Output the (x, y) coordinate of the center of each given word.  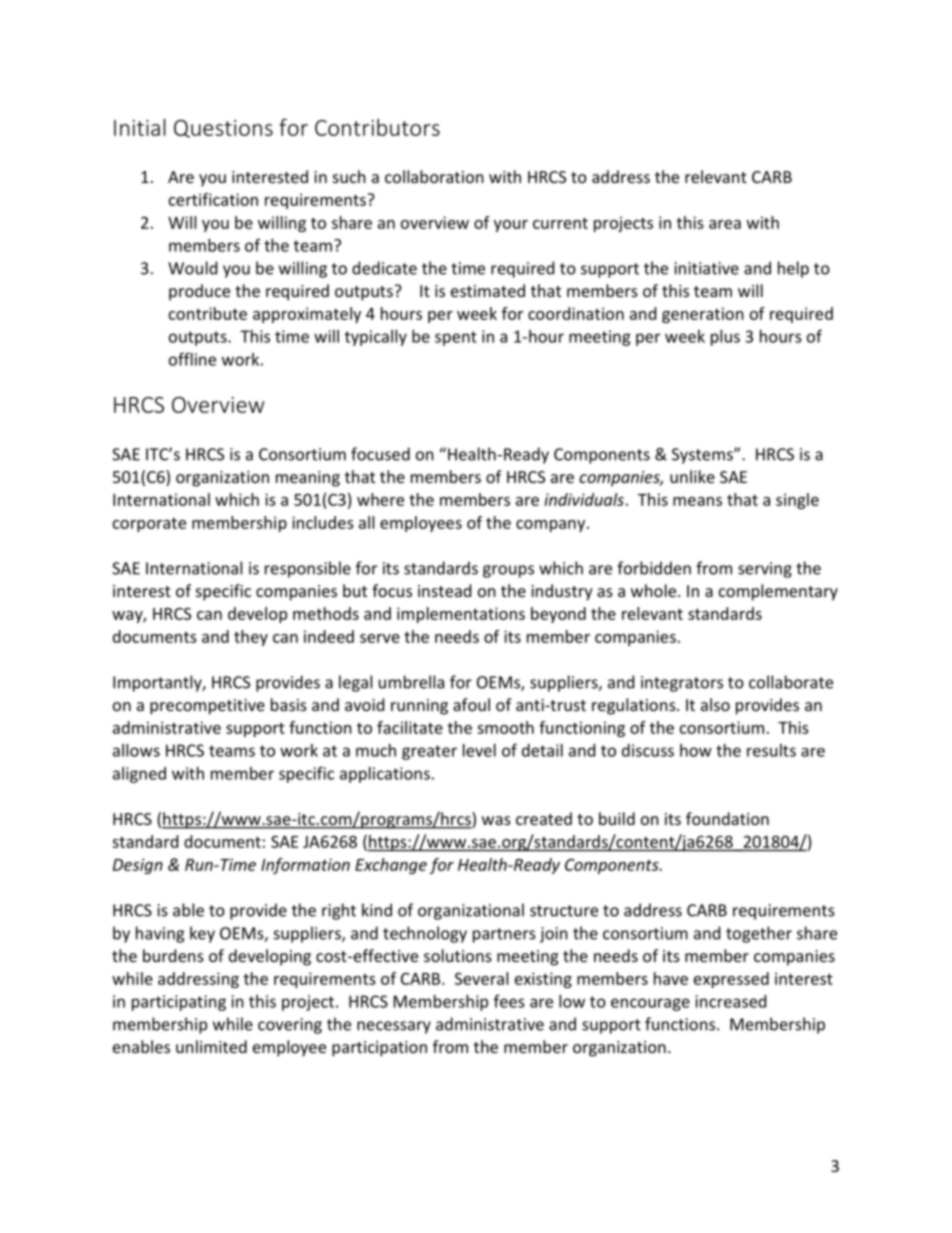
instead (444, 590)
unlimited (211, 1046)
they (251, 638)
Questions (223, 129)
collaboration (434, 176)
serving (765, 570)
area (725, 224)
